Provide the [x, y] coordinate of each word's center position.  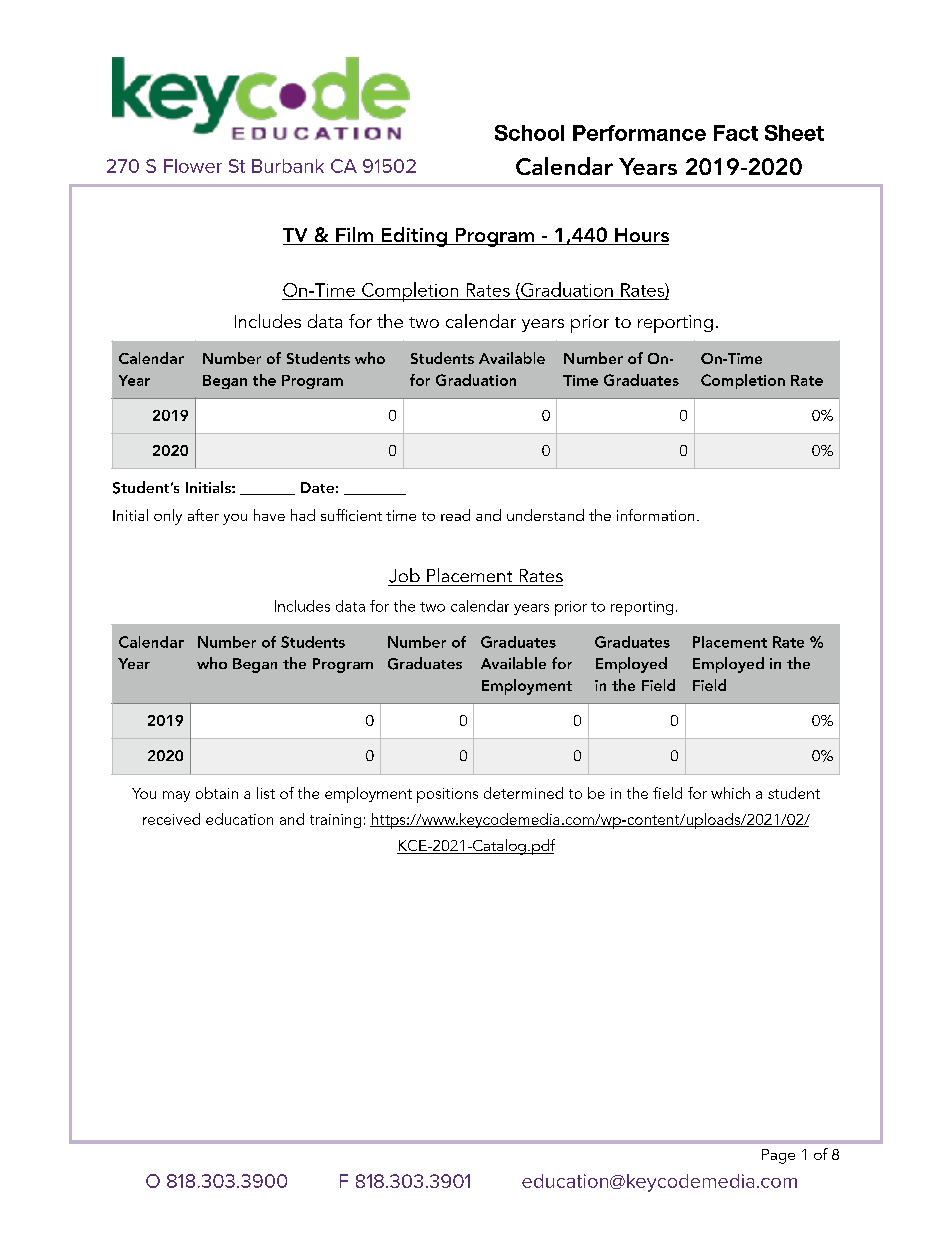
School [529, 133]
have [269, 515]
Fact [736, 133]
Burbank [288, 166]
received [171, 819]
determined [523, 793]
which [730, 793]
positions [447, 795]
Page [778, 1156]
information [655, 515]
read [455, 515]
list [266, 793]
